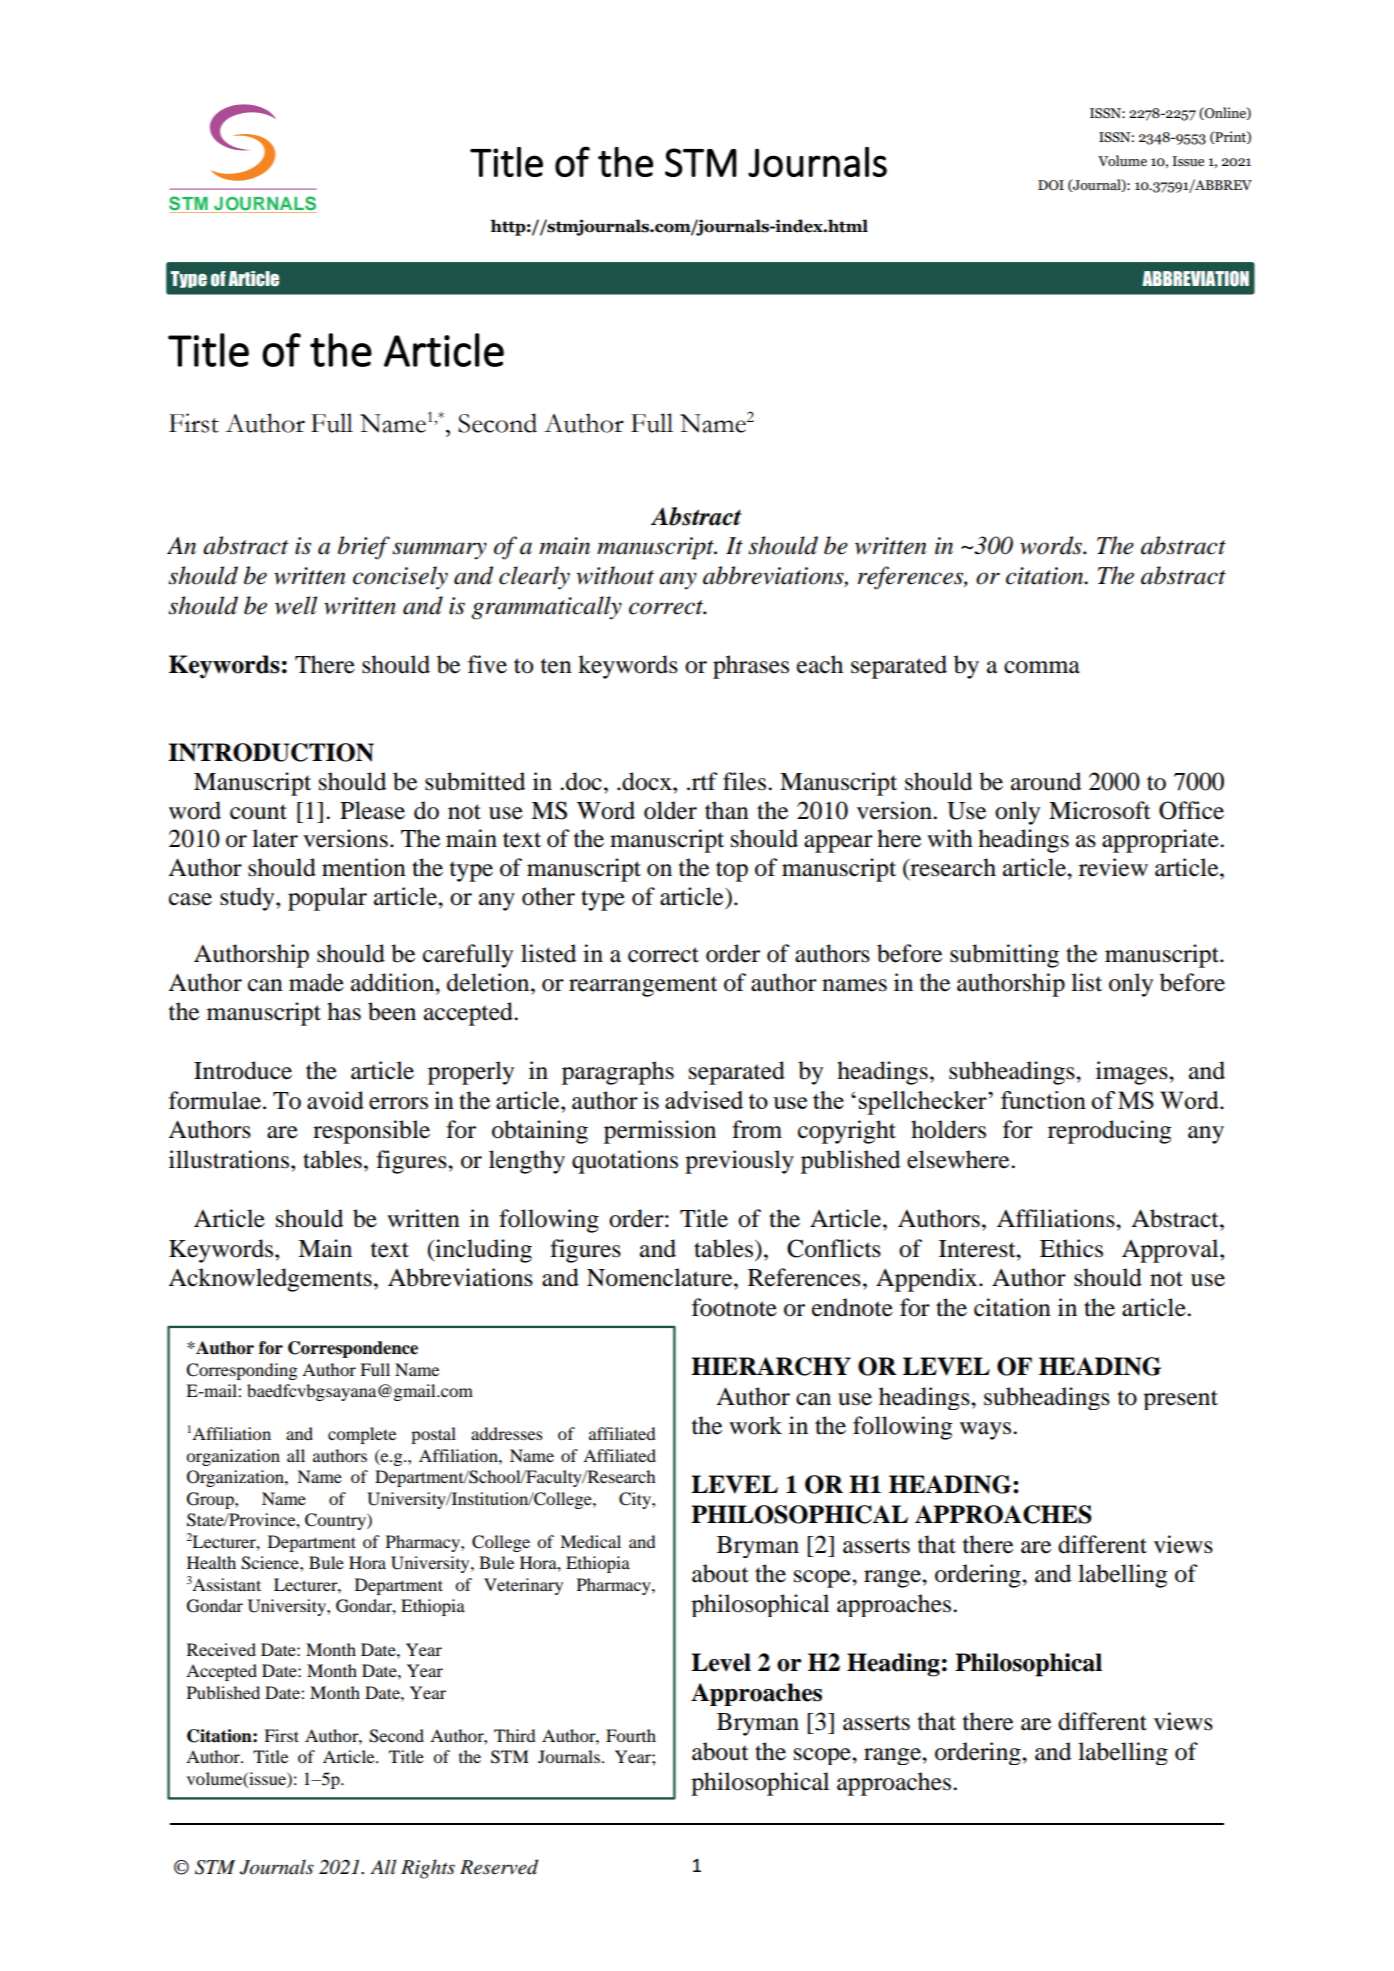 The height and width of the page is (1971, 1394). What do you see at coordinates (1133, 1073) in the page?
I see `images` at bounding box center [1133, 1073].
